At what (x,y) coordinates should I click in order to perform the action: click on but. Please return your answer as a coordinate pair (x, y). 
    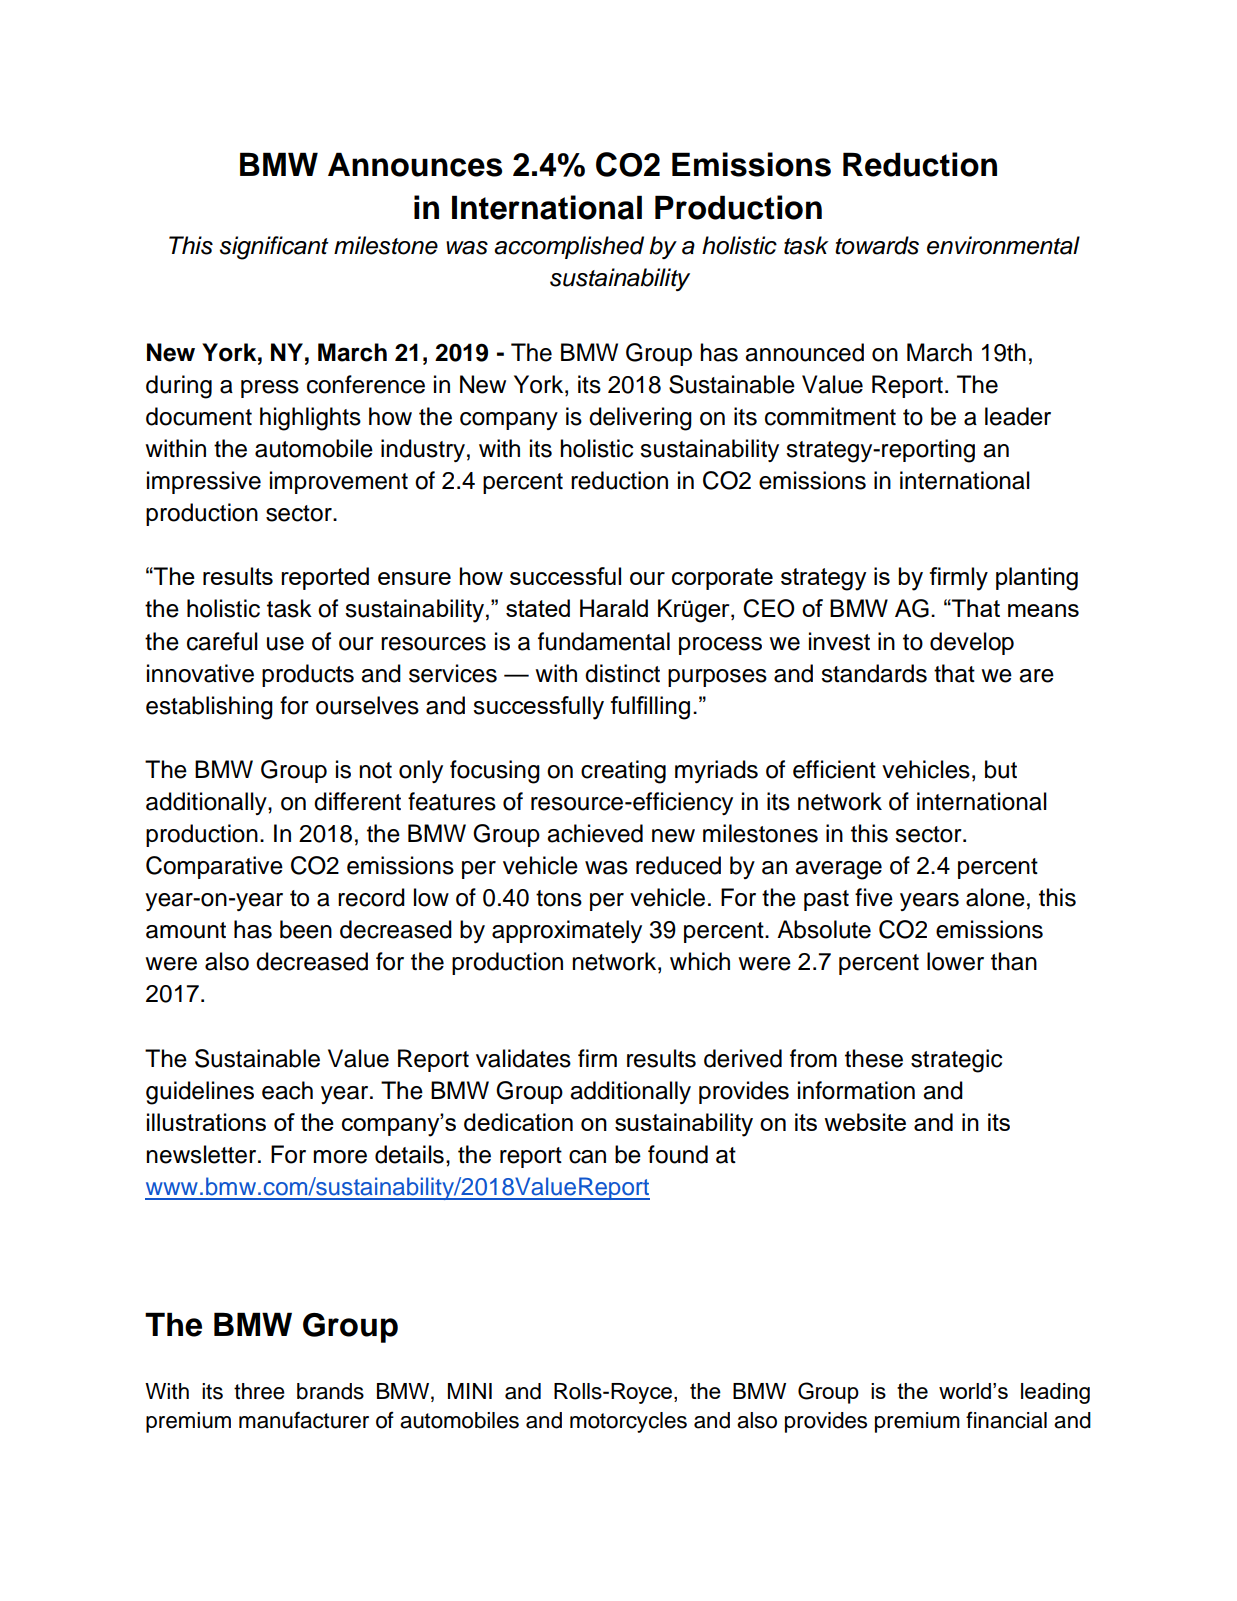
    Looking at the image, I should click on (1001, 769).
